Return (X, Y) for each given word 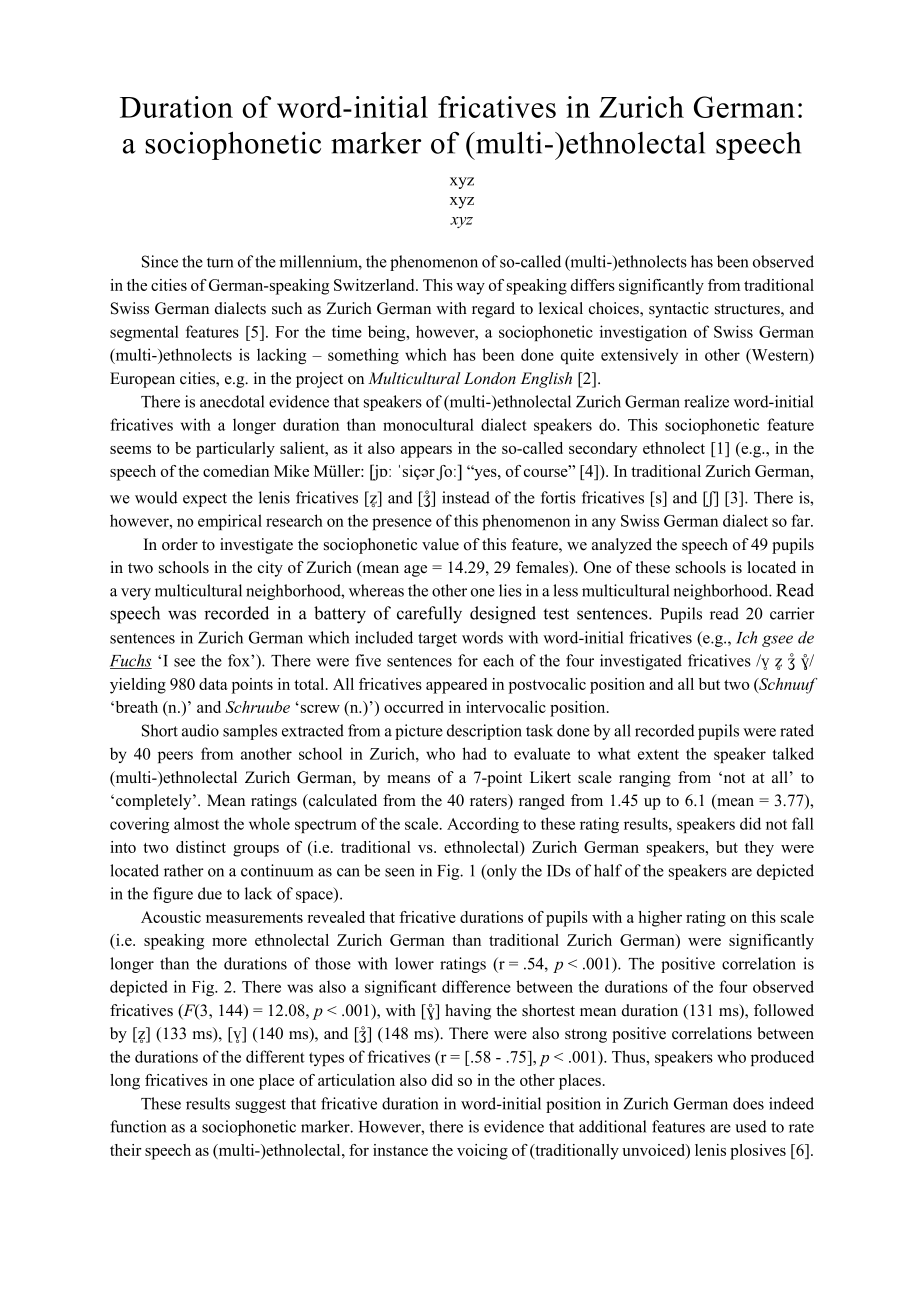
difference (476, 986)
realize (706, 401)
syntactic (679, 310)
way (470, 289)
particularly (235, 450)
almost (196, 824)
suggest (261, 1106)
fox (240, 660)
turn (220, 262)
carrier (792, 613)
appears (426, 452)
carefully (429, 615)
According (483, 825)
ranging (645, 779)
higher (660, 919)
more (229, 942)
